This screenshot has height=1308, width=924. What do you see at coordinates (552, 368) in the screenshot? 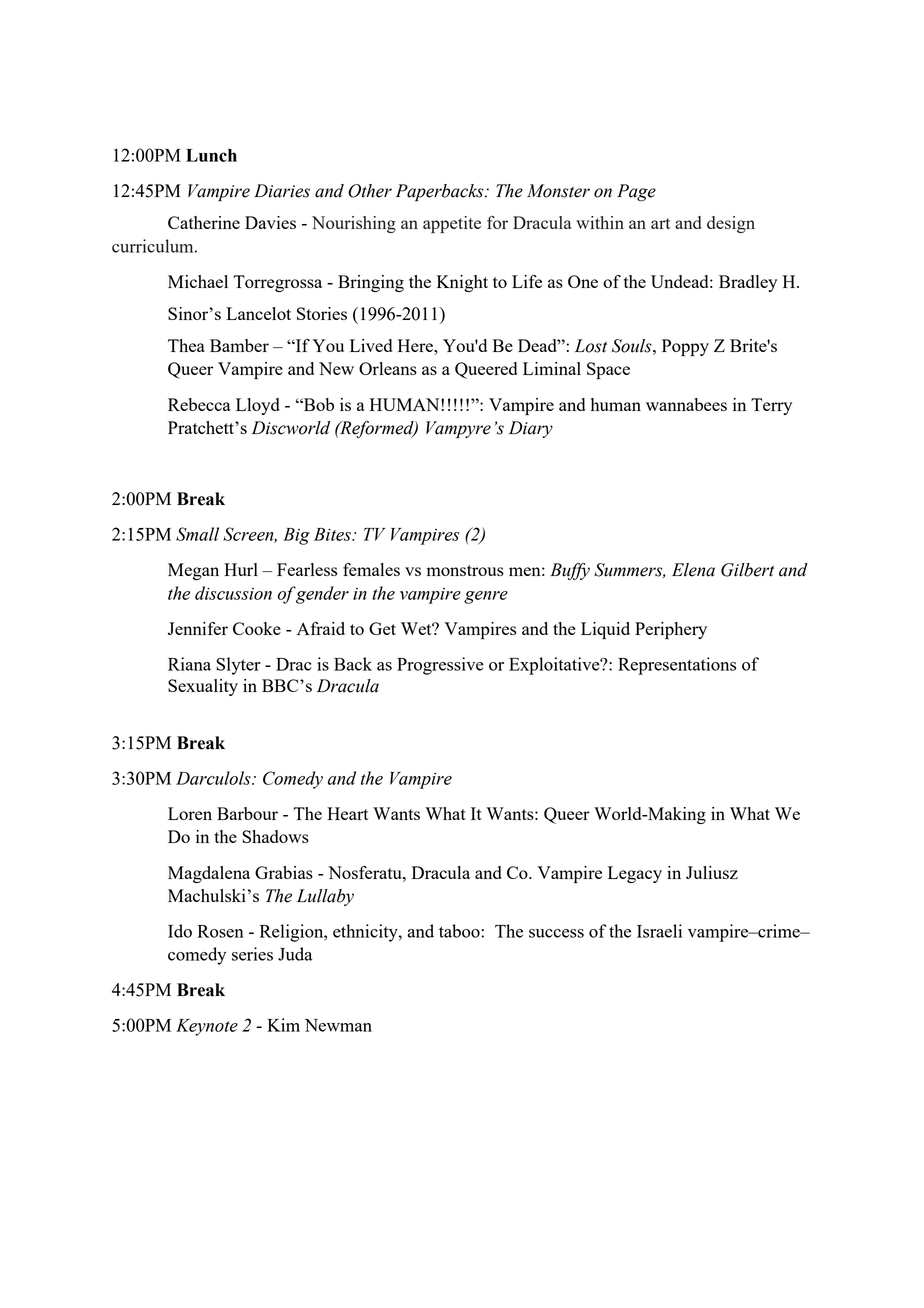
I see `Liminal` at bounding box center [552, 368].
